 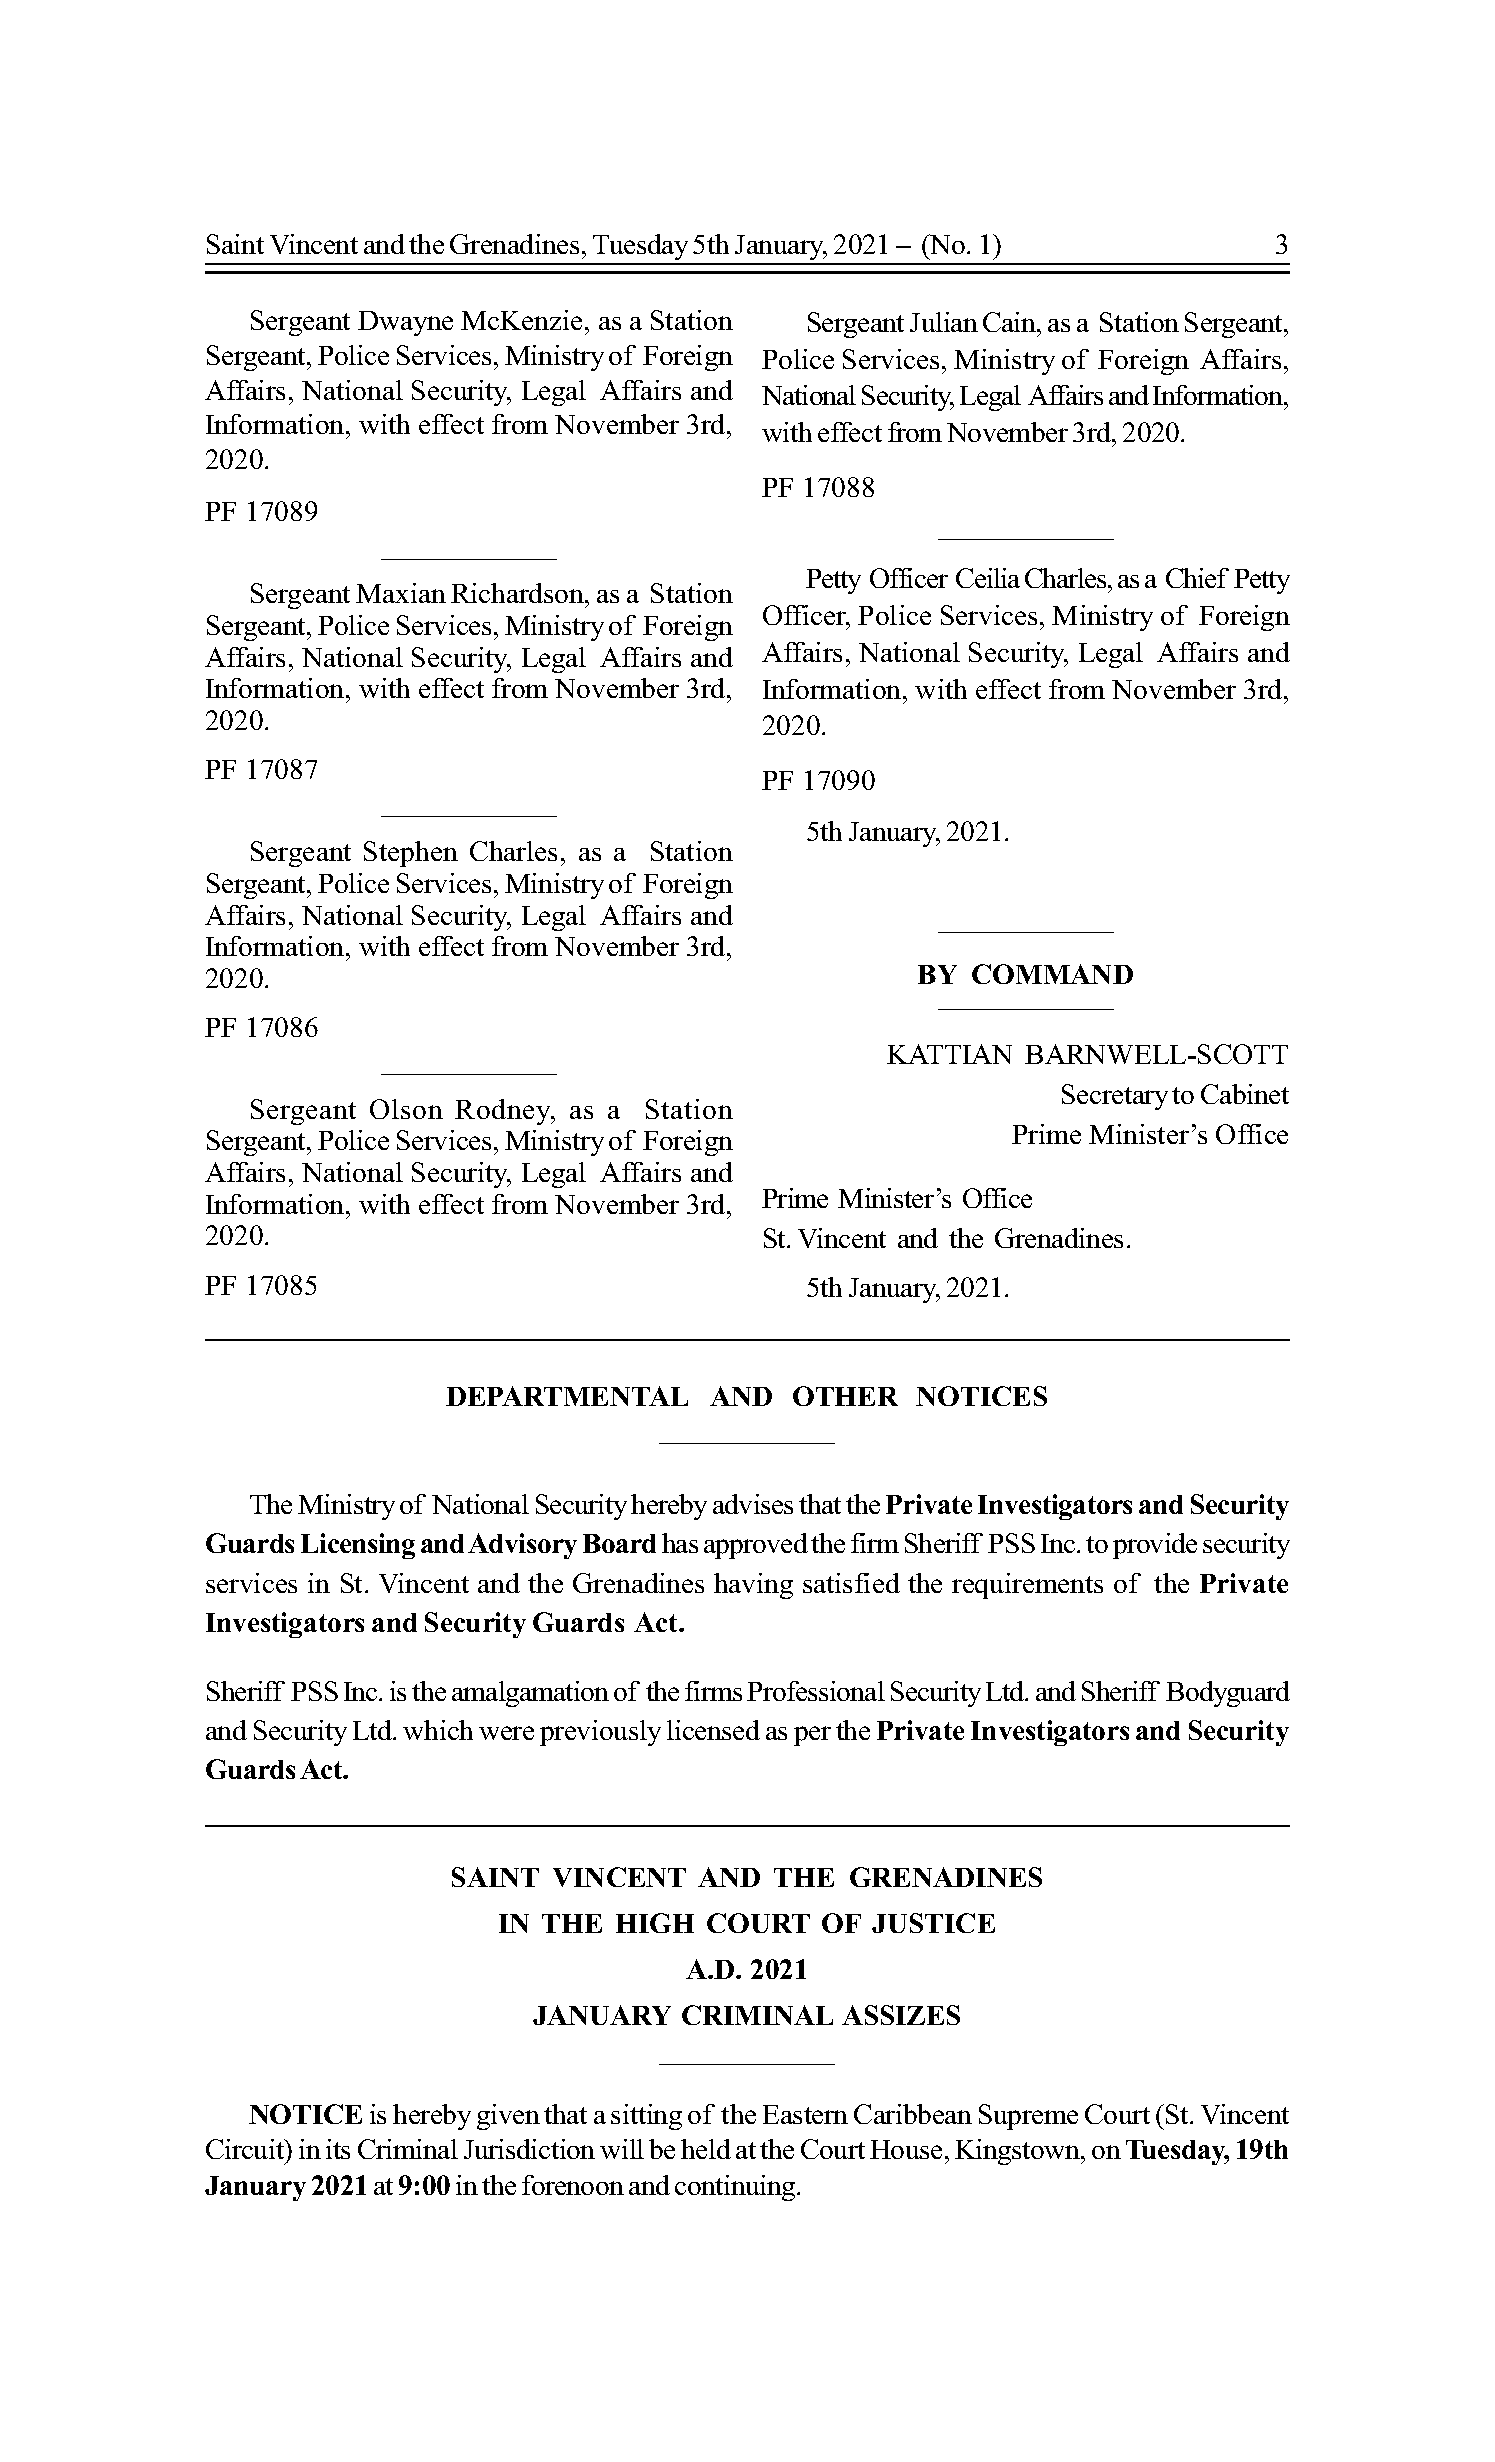 I want to click on Supreme, so click(x=1028, y=2117).
